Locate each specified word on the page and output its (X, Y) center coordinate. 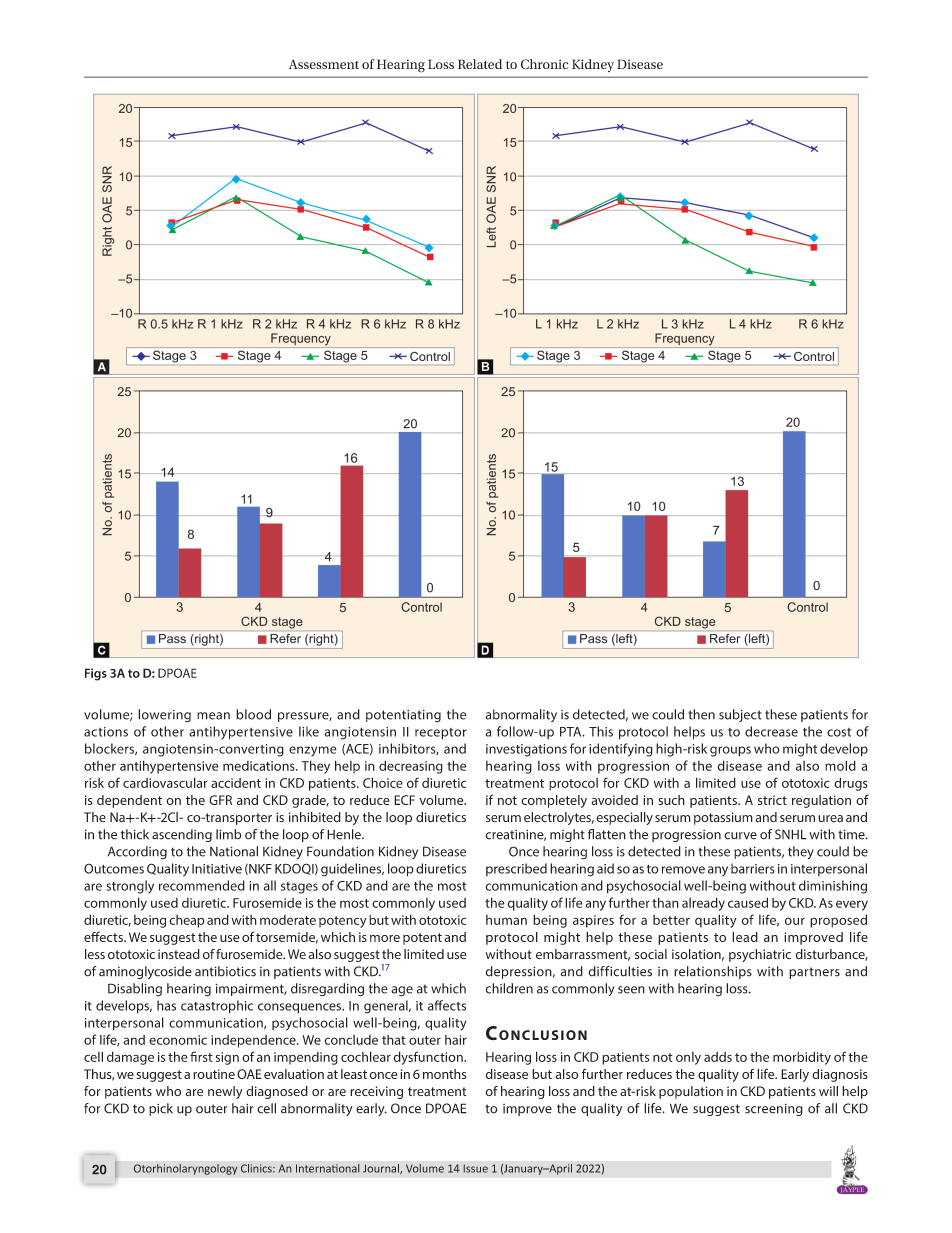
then (701, 714)
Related (480, 64)
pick (161, 1109)
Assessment (324, 64)
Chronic (544, 64)
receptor (441, 734)
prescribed (516, 869)
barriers (753, 868)
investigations (526, 750)
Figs (96, 674)
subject (740, 715)
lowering (164, 716)
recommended (202, 885)
